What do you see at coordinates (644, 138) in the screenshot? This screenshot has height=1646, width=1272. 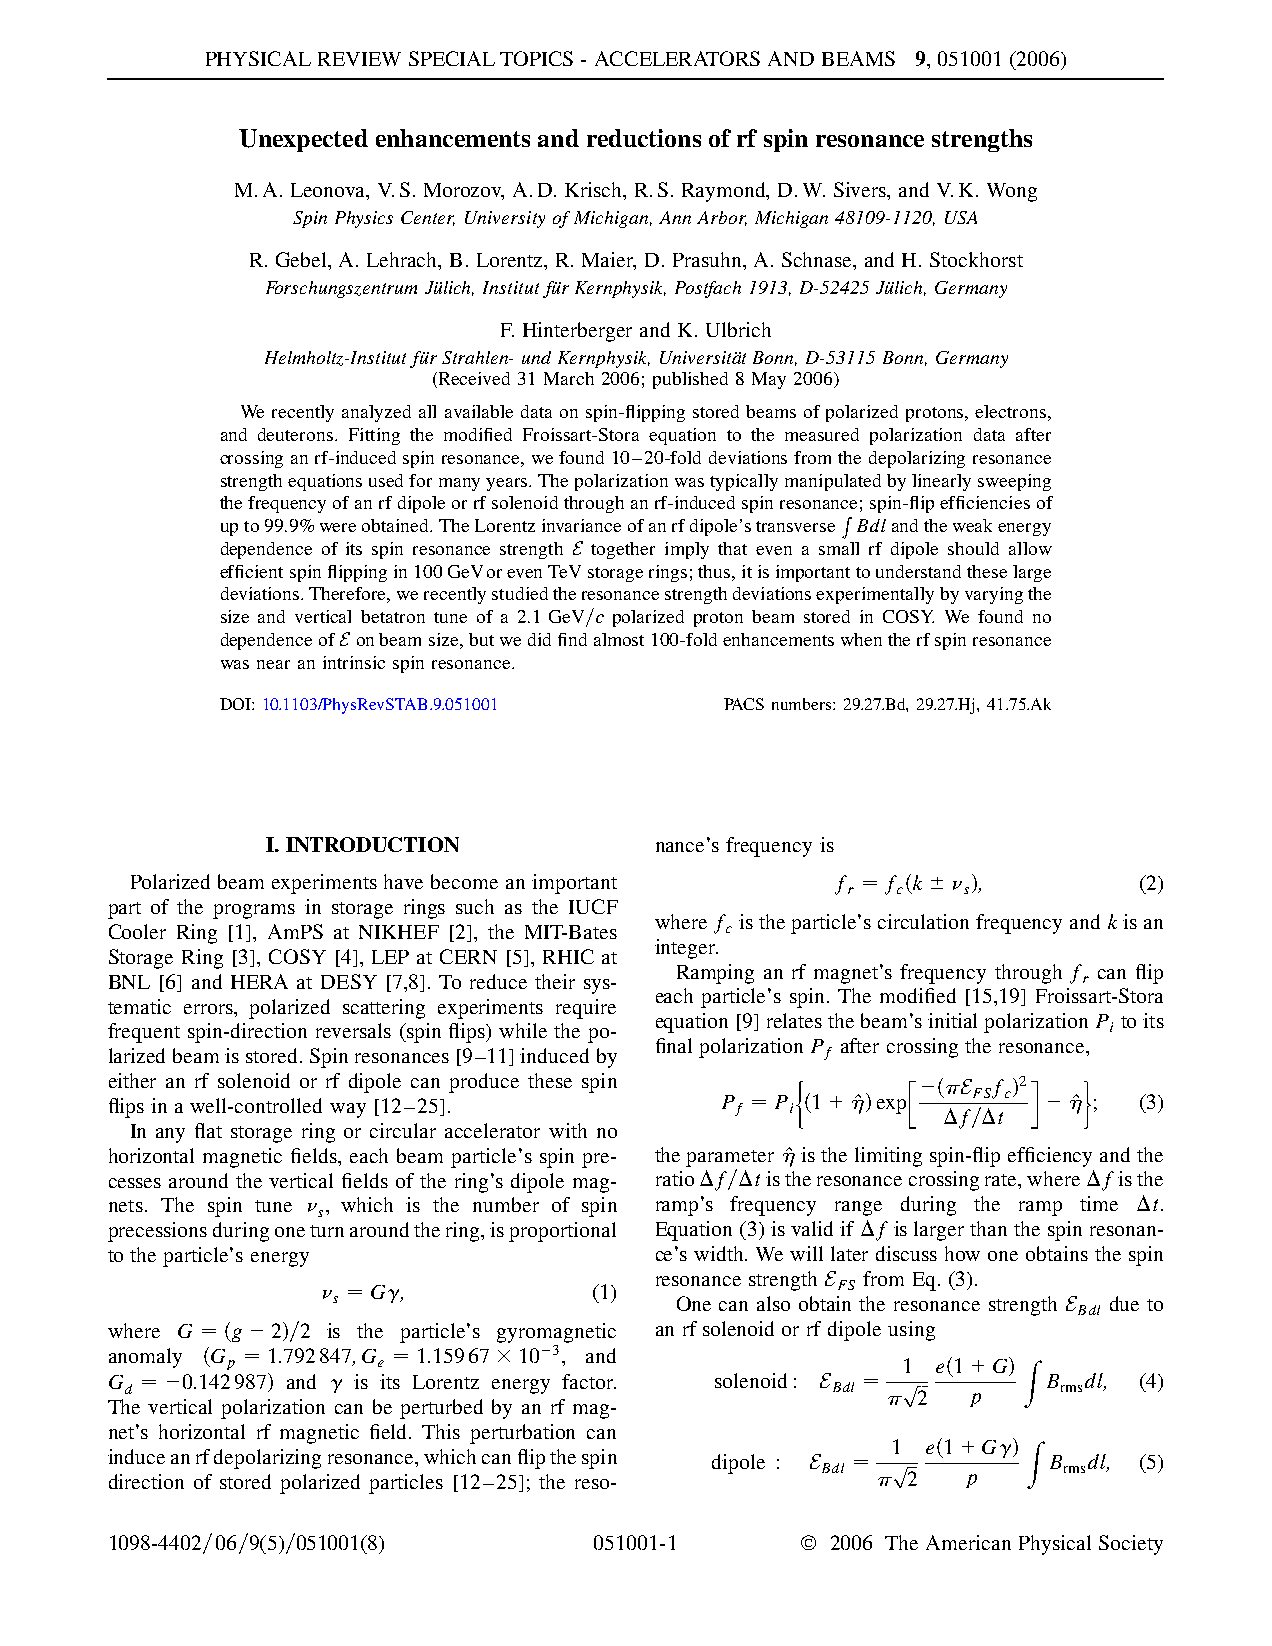 I see `reductions` at bounding box center [644, 138].
